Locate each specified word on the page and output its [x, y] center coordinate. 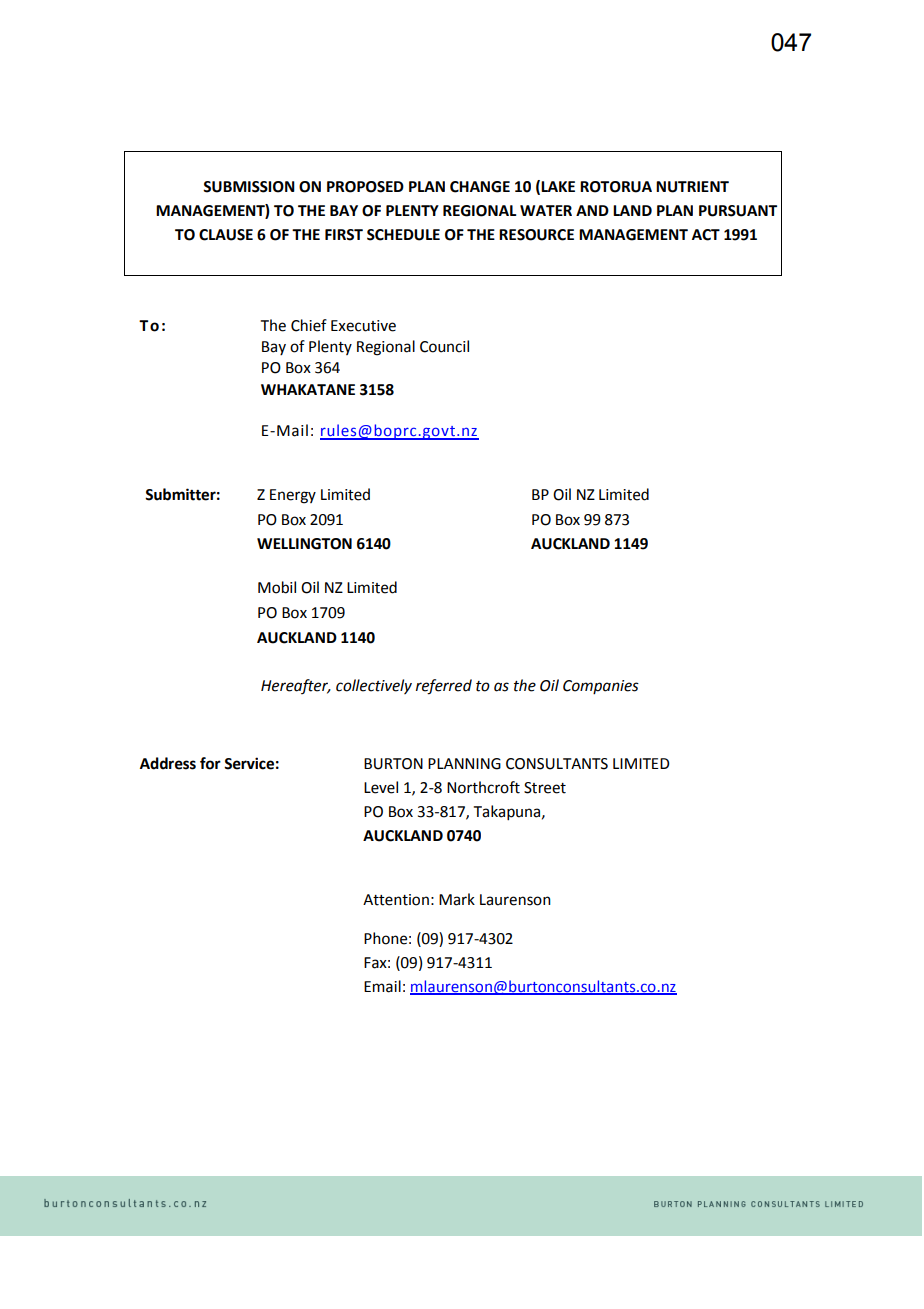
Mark [457, 899]
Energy [293, 496]
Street [545, 788]
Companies [601, 687]
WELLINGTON [304, 544]
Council [444, 346]
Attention [396, 900]
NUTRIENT [692, 187]
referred [444, 687]
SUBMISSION [249, 187]
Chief [309, 325]
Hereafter [295, 686]
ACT [706, 235]
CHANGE [480, 187]
